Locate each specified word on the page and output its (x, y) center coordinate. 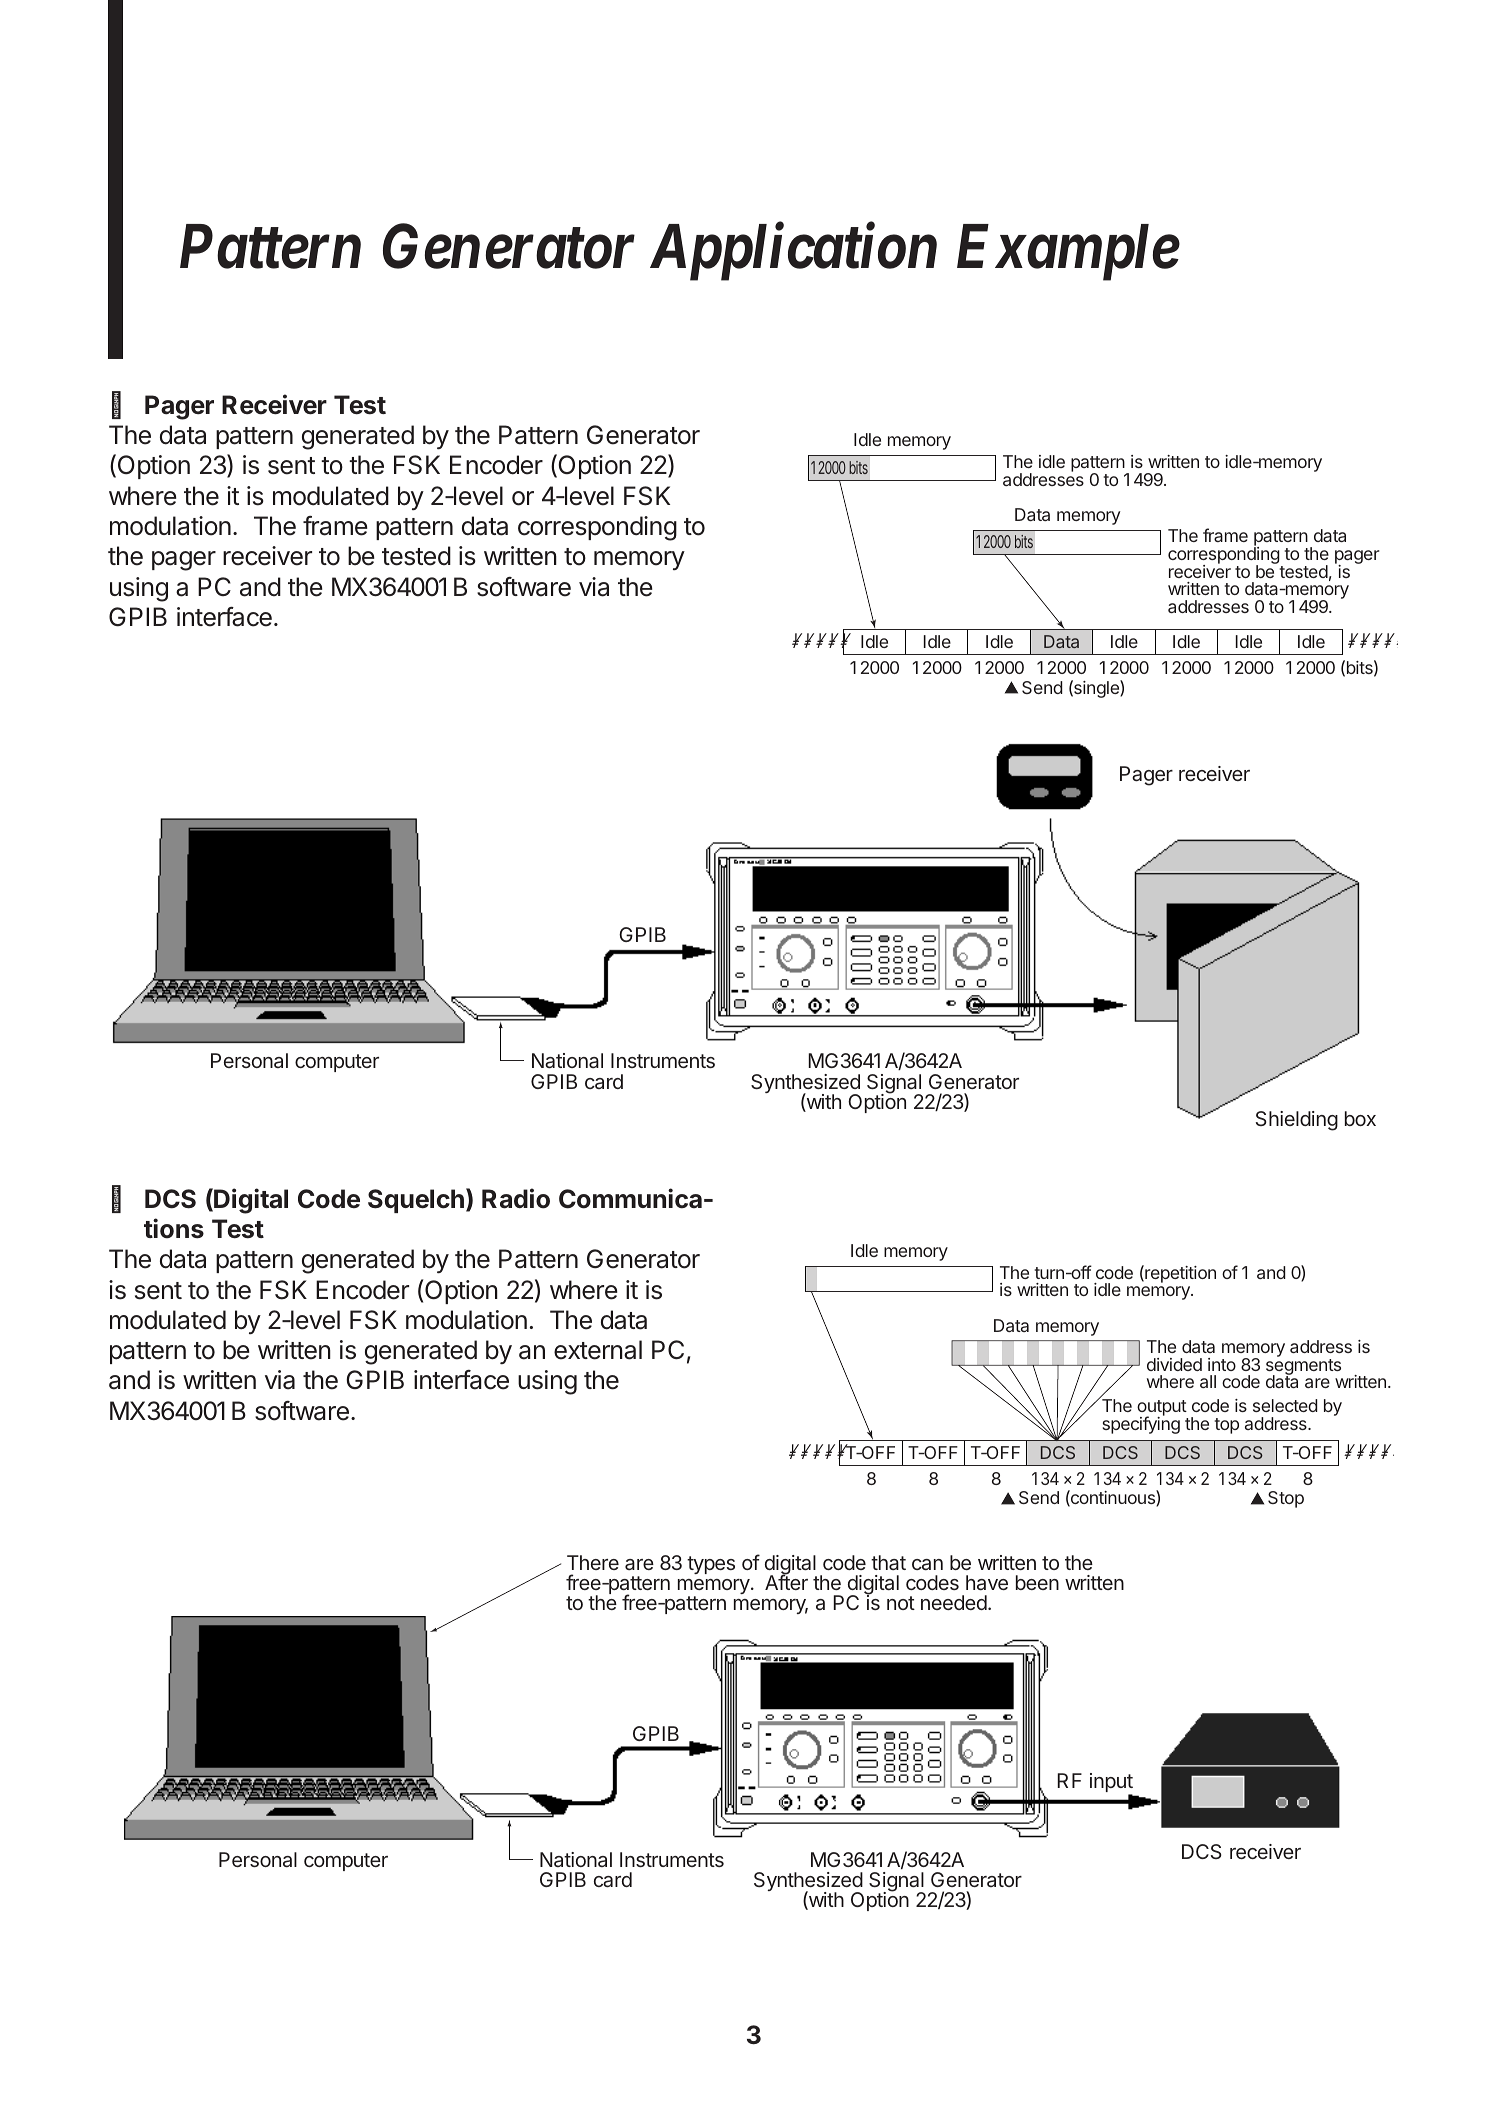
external (598, 1350)
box (1360, 1118)
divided (1174, 1364)
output (1162, 1409)
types (711, 1565)
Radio (516, 1198)
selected (1285, 1405)
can (927, 1564)
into (1222, 1364)
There (593, 1562)
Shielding (1297, 1121)
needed (954, 1602)
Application (793, 252)
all (1208, 1381)
